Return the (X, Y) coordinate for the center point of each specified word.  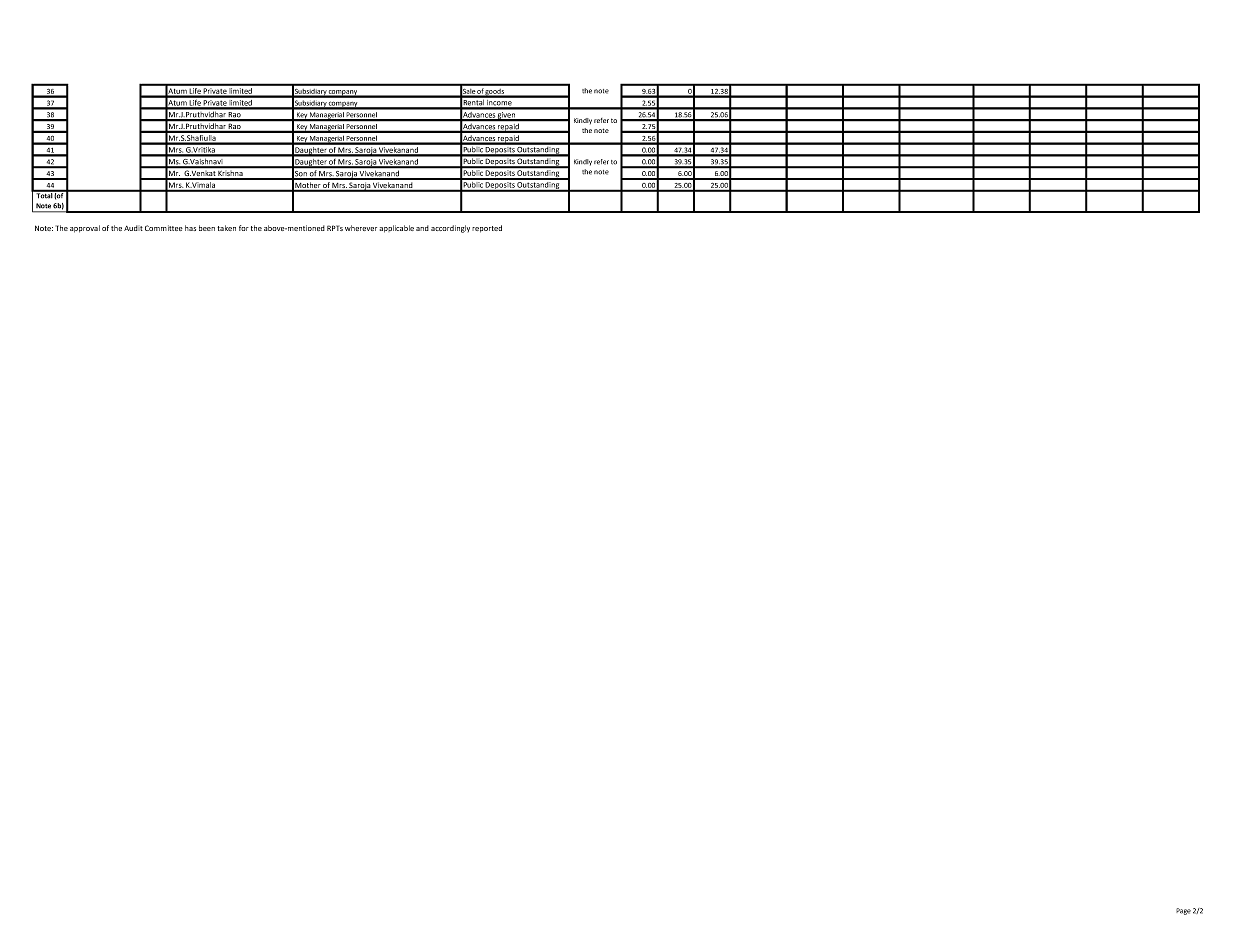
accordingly (450, 229)
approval (85, 229)
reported (487, 229)
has (190, 228)
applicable (397, 229)
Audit (133, 228)
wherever (361, 228)
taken (226, 228)
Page (1183, 911)
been (207, 228)
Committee (164, 228)
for (244, 228)
